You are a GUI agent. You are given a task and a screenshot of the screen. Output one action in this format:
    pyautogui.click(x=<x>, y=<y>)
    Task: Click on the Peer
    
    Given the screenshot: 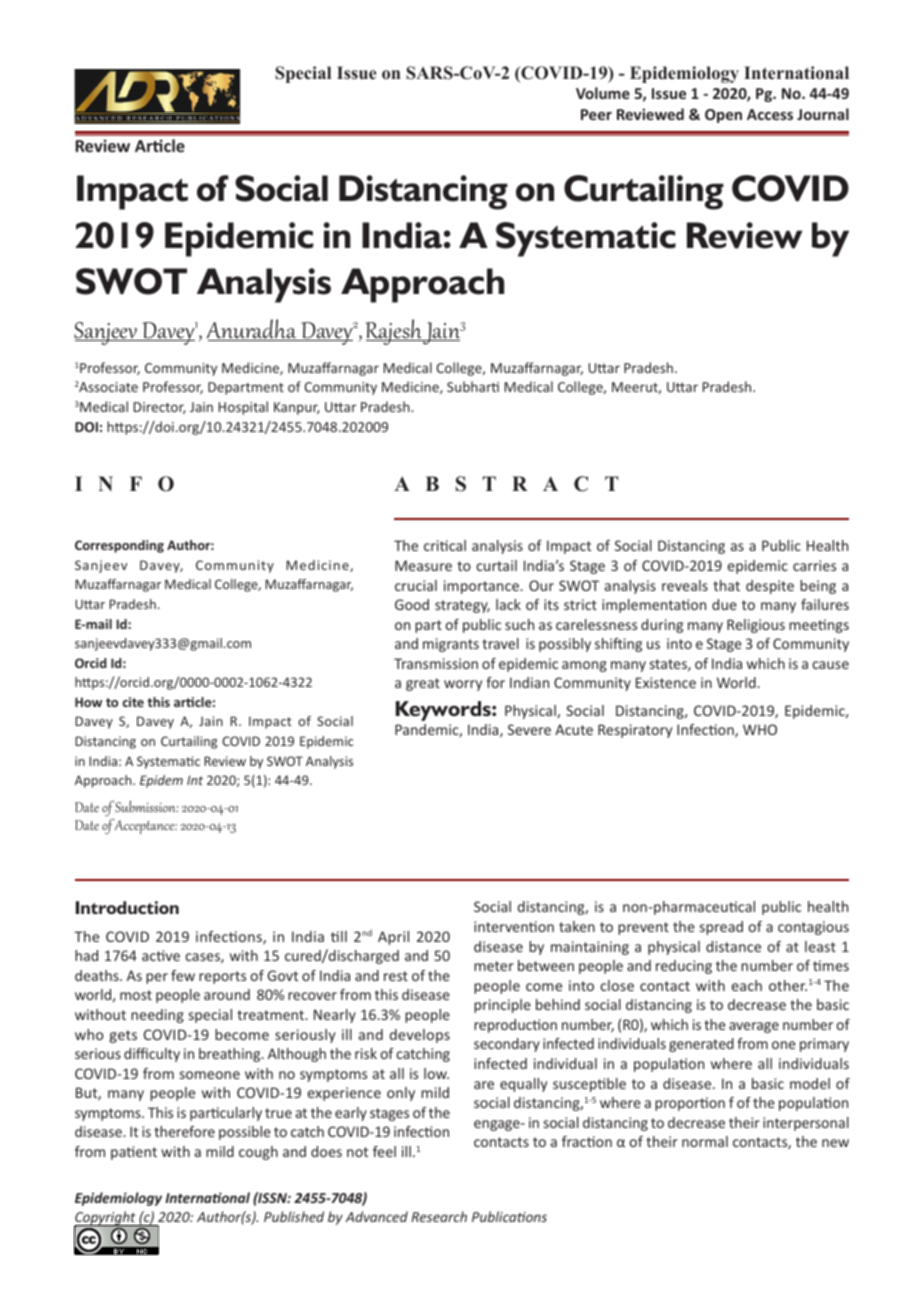 What is the action you would take?
    pyautogui.click(x=596, y=114)
